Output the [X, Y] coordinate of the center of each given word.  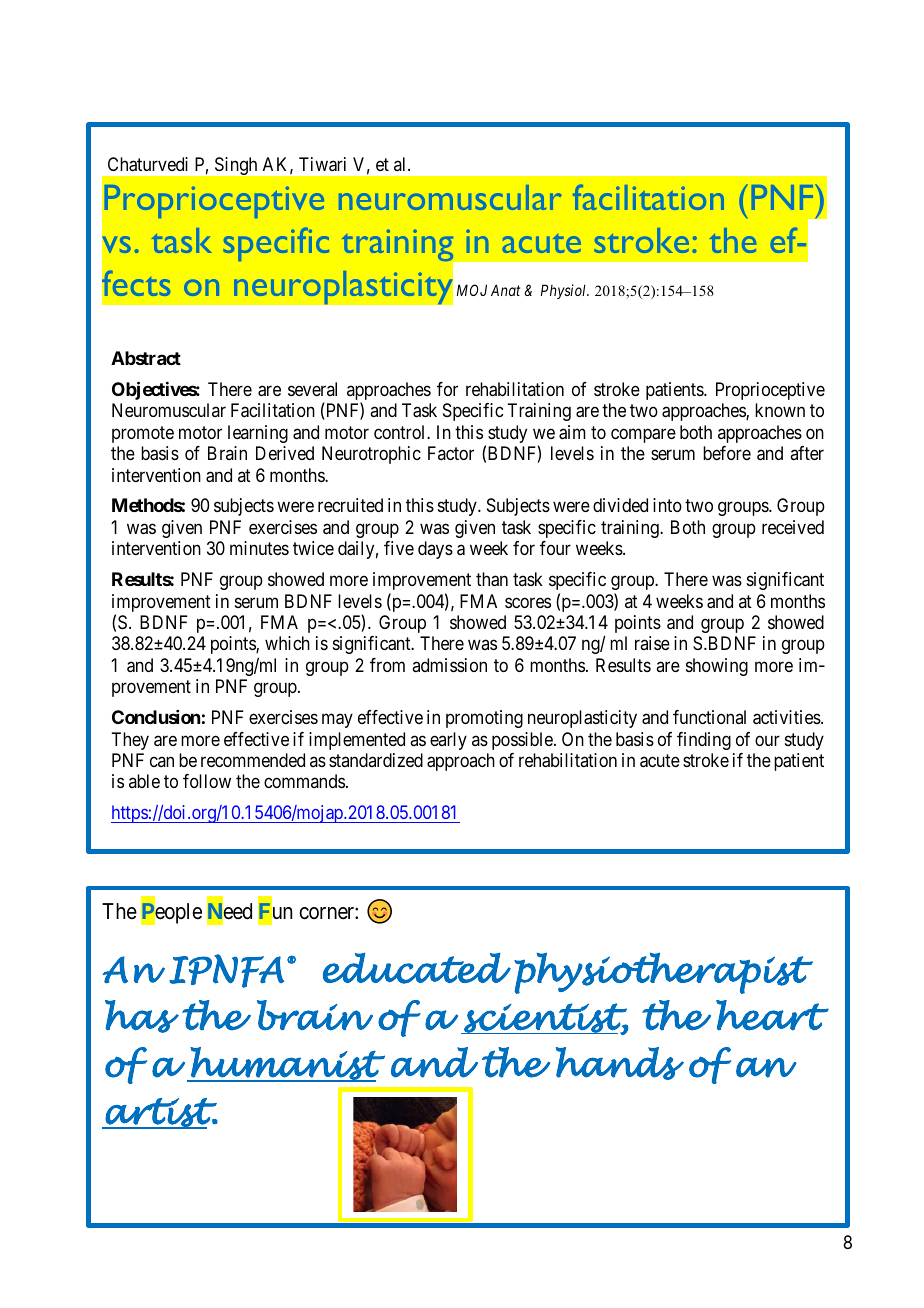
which [287, 643]
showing [717, 667]
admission [449, 665]
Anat [505, 290]
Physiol [565, 291]
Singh [236, 166]
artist [161, 1113]
